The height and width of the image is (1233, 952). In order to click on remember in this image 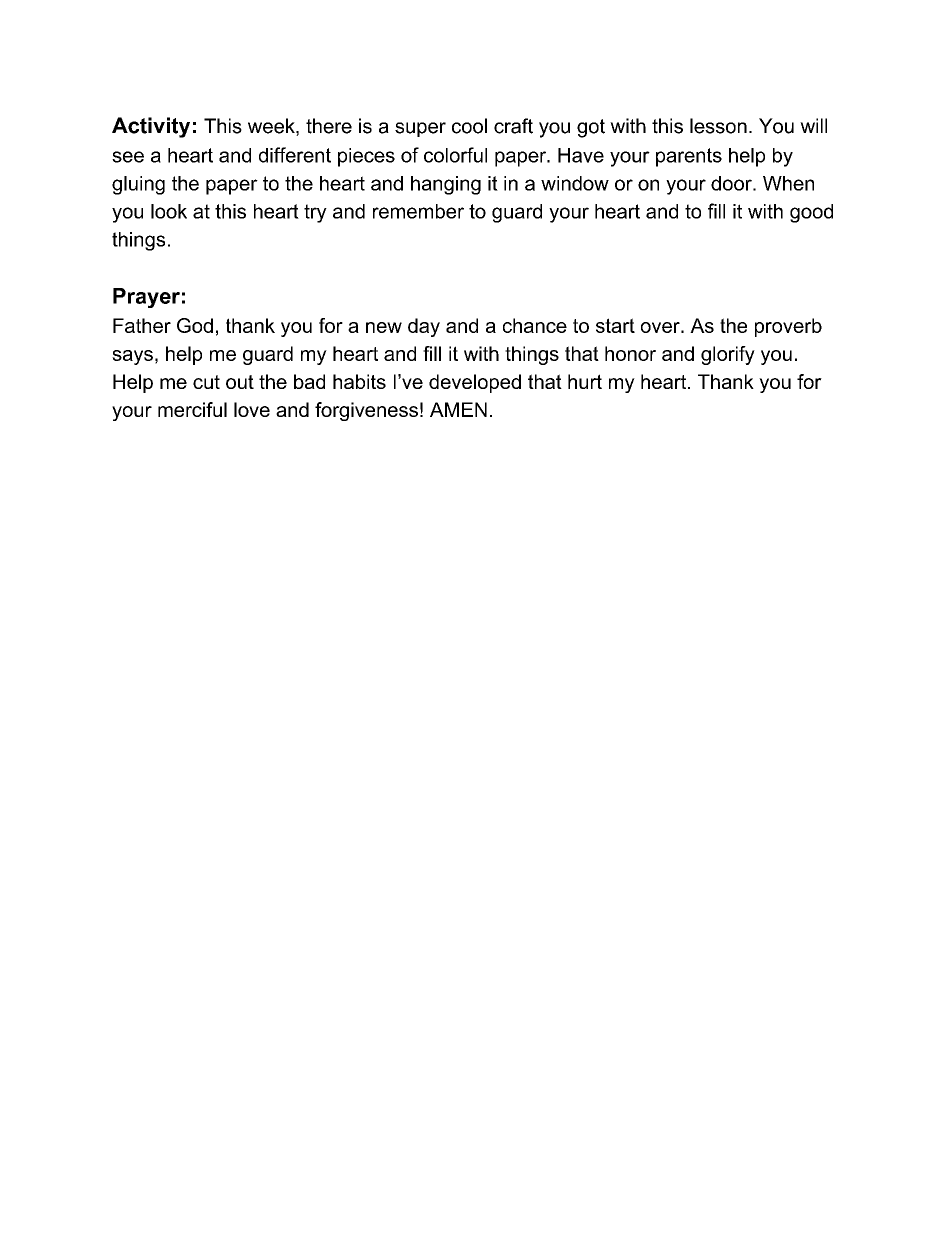, I will do `click(418, 211)`.
